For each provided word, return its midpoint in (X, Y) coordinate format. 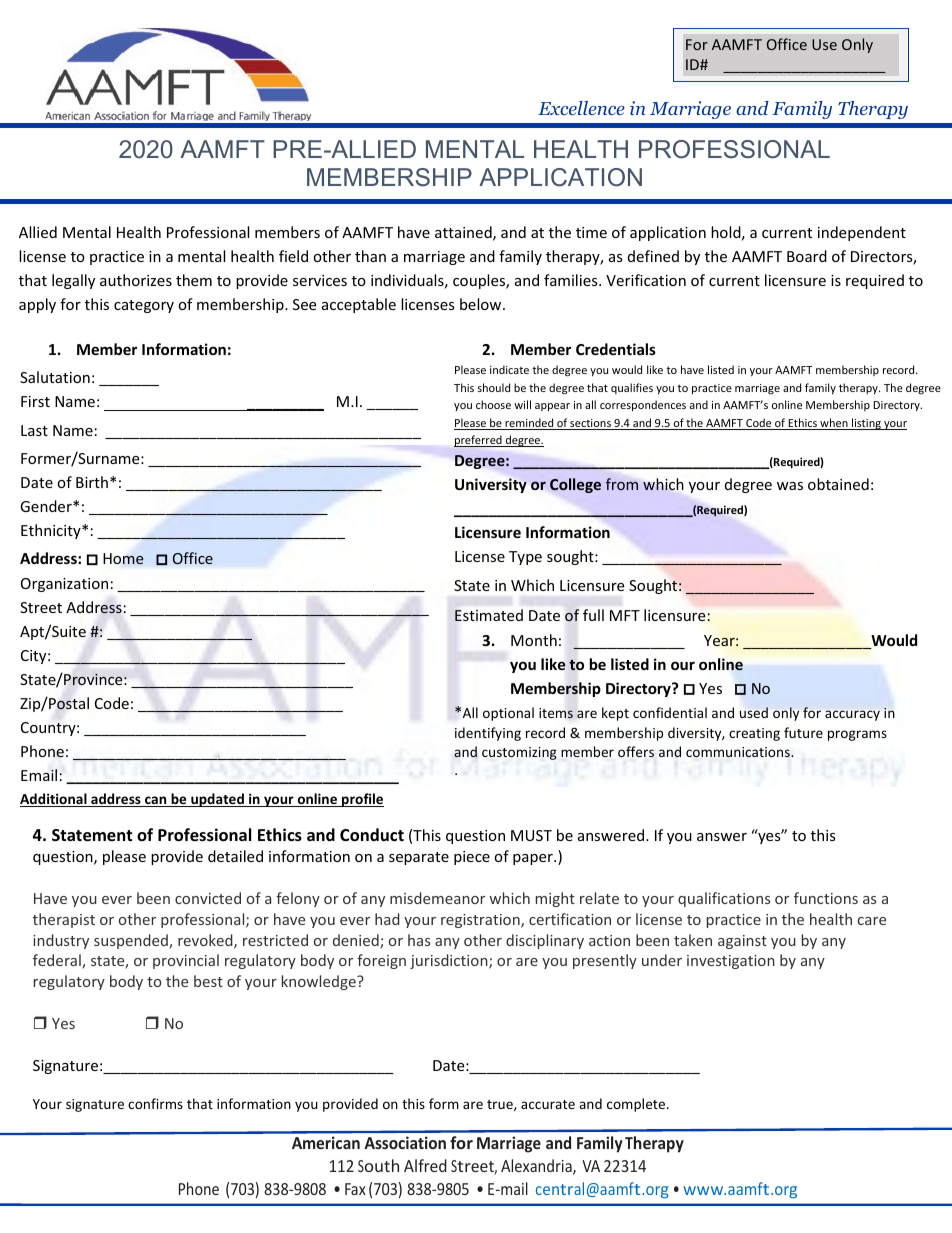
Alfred (425, 1165)
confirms (155, 1103)
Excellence (581, 108)
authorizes (136, 280)
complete (637, 1105)
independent (862, 233)
